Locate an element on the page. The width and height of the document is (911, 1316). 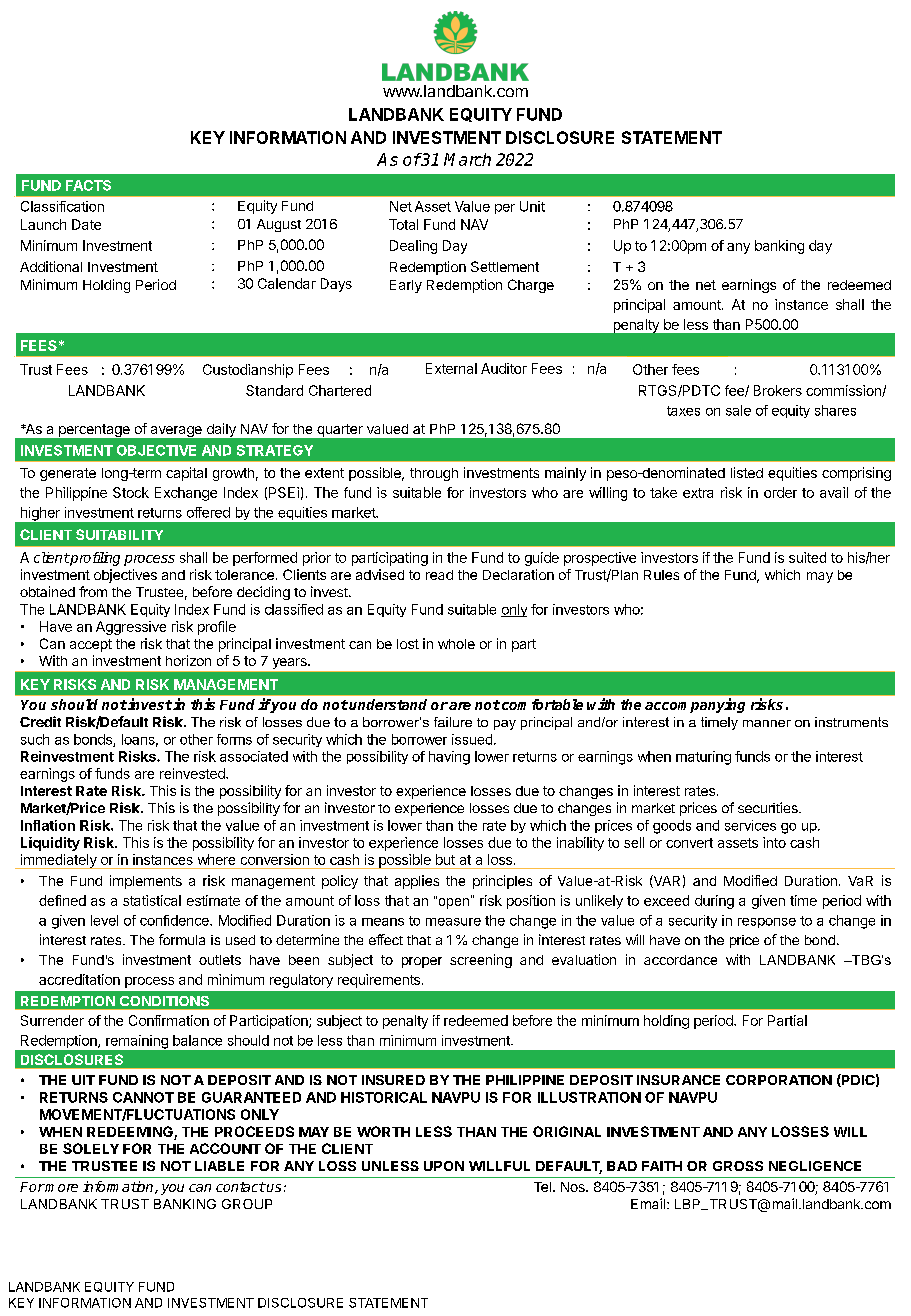
FACTS is located at coordinates (88, 185).
